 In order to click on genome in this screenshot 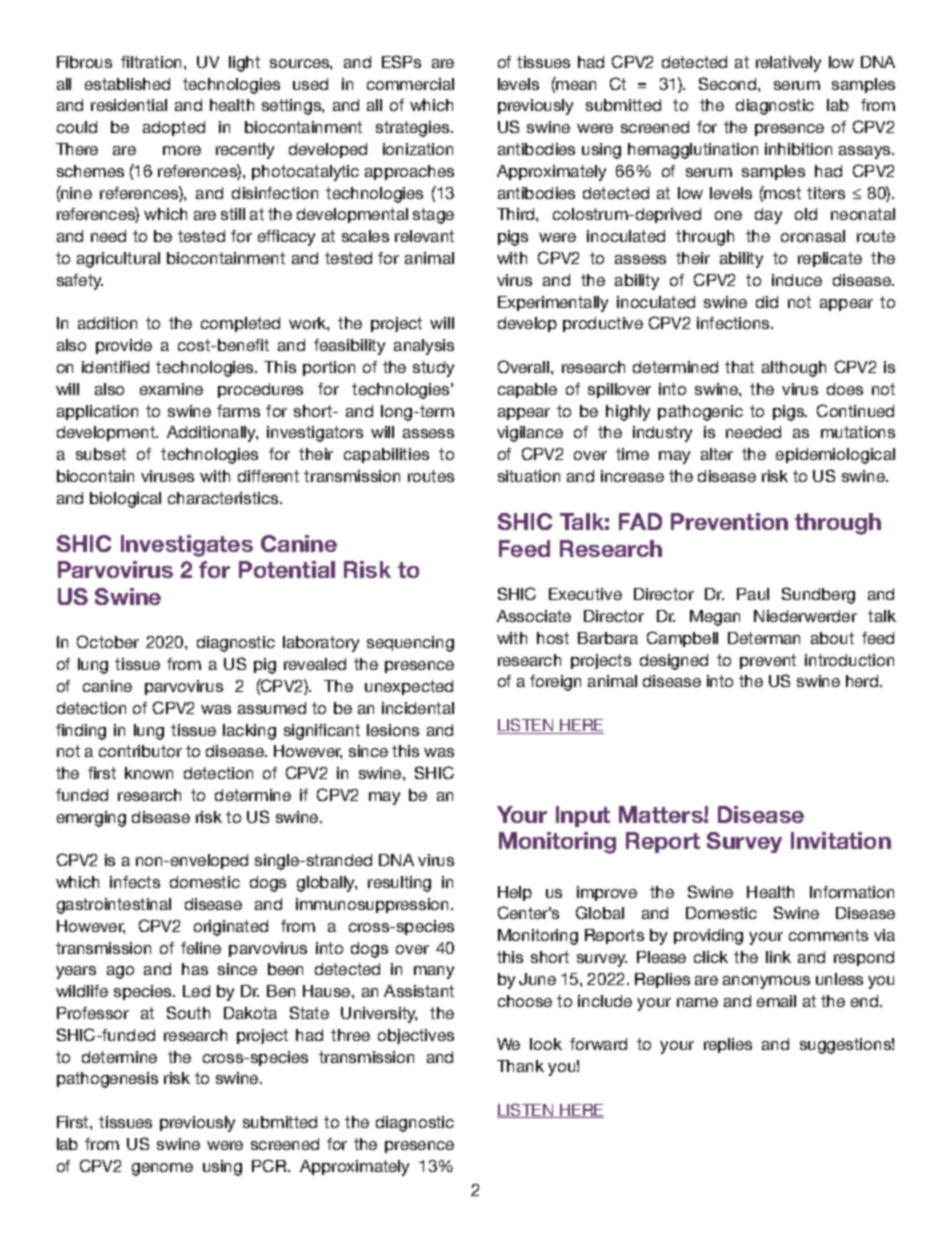, I will do `click(162, 1169)`.
